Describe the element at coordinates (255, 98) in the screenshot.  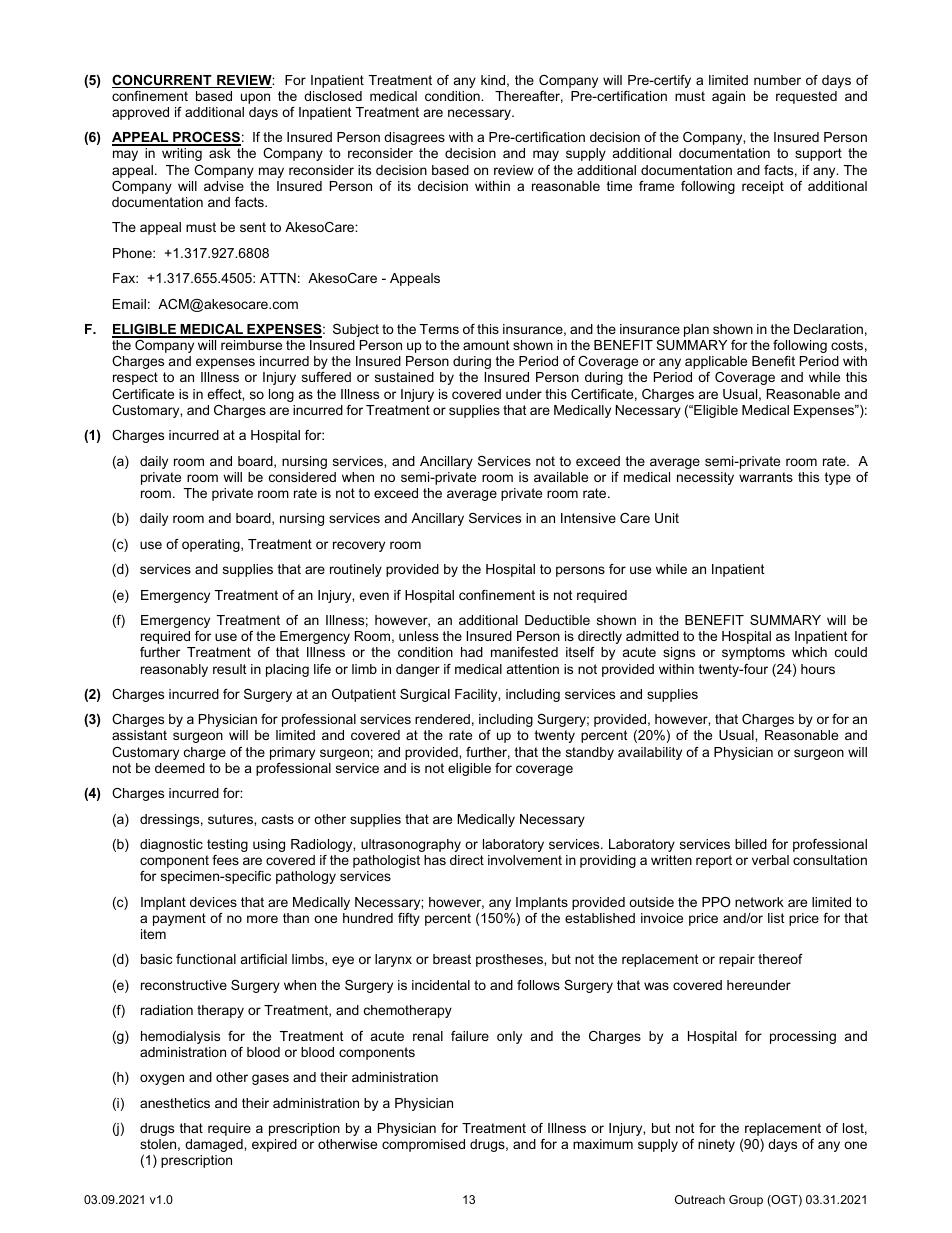
I see `upon` at that location.
